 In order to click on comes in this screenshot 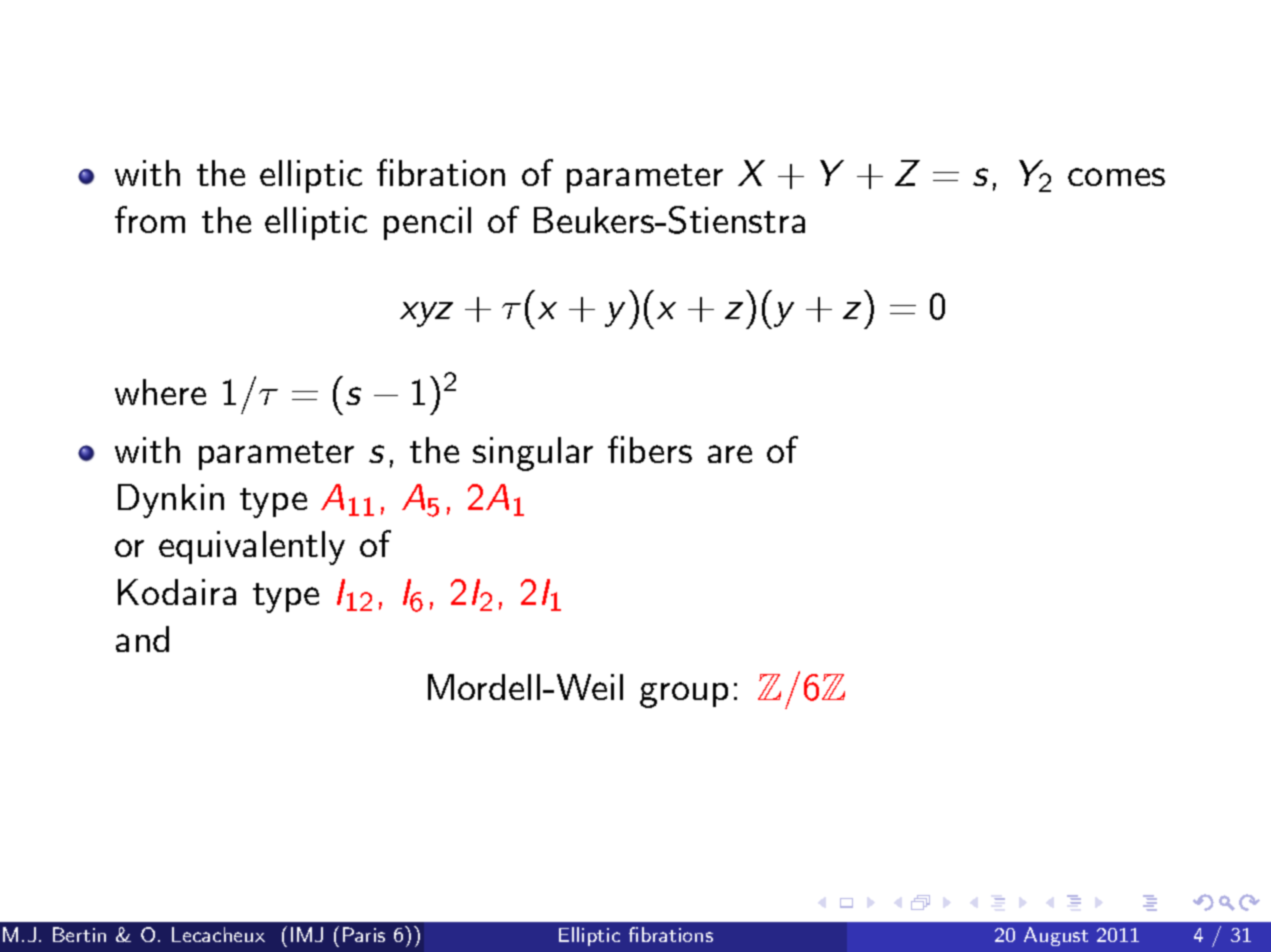, I will do `click(1116, 177)`.
